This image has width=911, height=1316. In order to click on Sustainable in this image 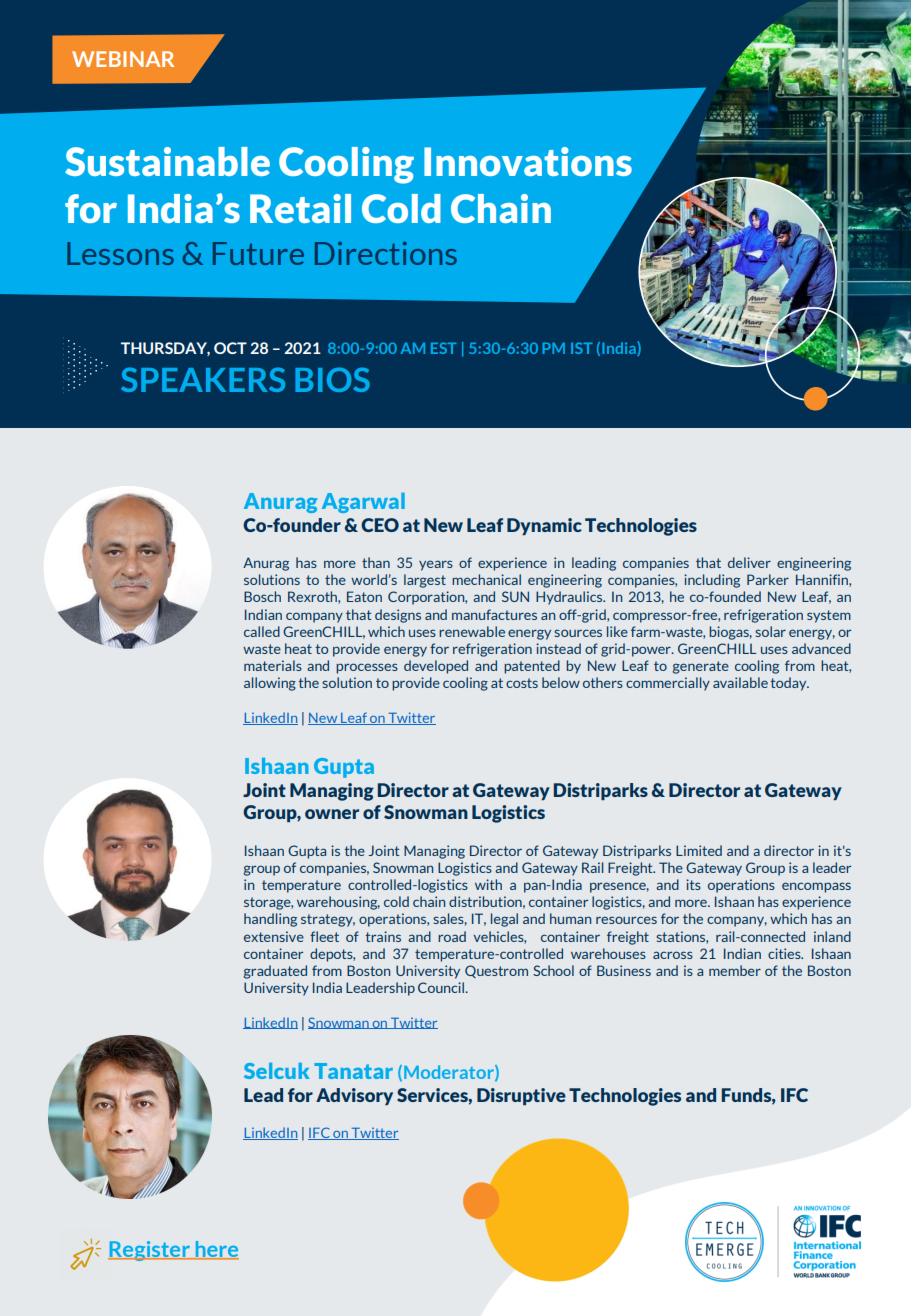, I will do `click(167, 161)`.
